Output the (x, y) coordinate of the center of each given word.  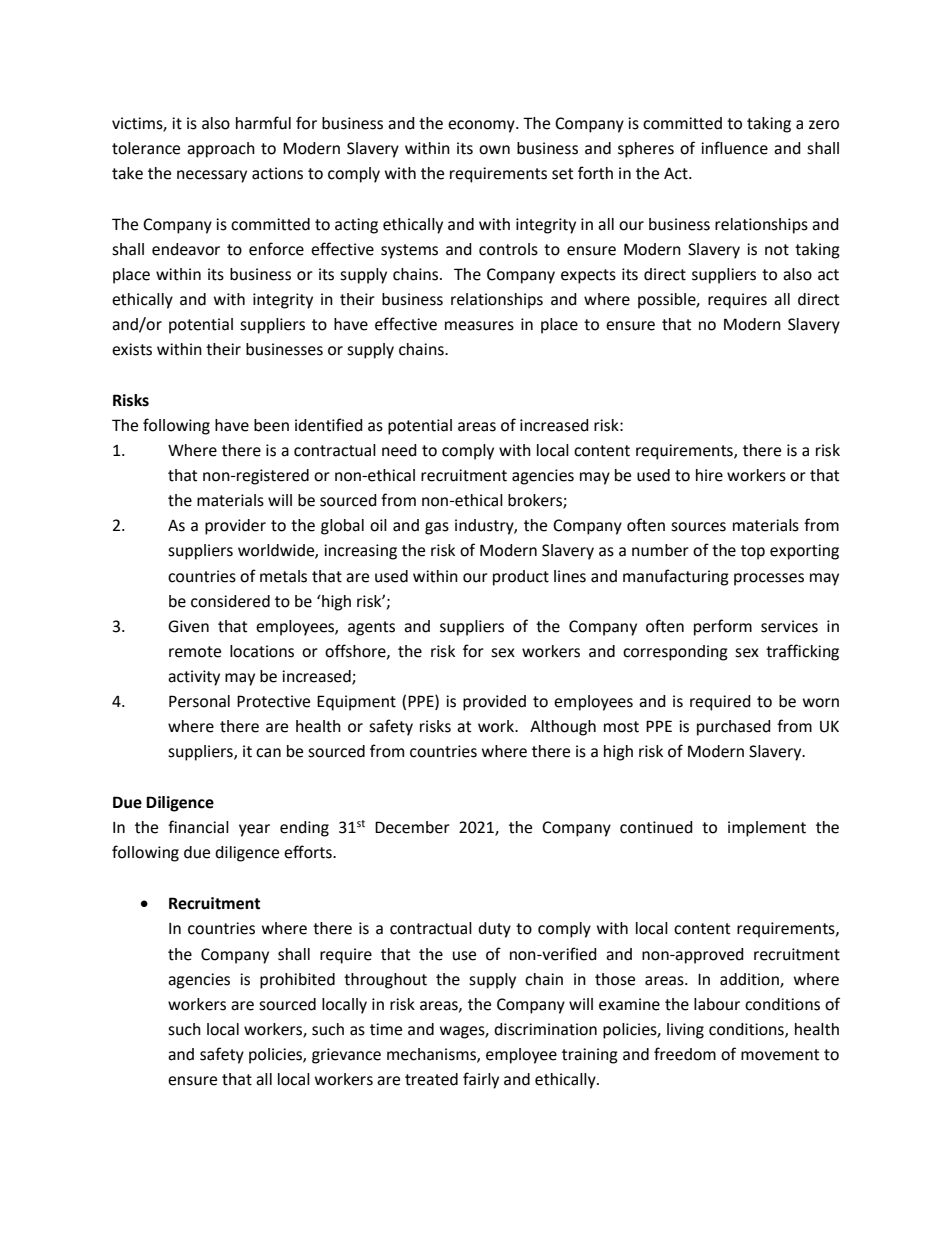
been (271, 425)
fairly (481, 1080)
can (268, 753)
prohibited (297, 981)
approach (221, 150)
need (399, 450)
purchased (734, 728)
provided (494, 703)
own (494, 150)
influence (734, 148)
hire (709, 475)
